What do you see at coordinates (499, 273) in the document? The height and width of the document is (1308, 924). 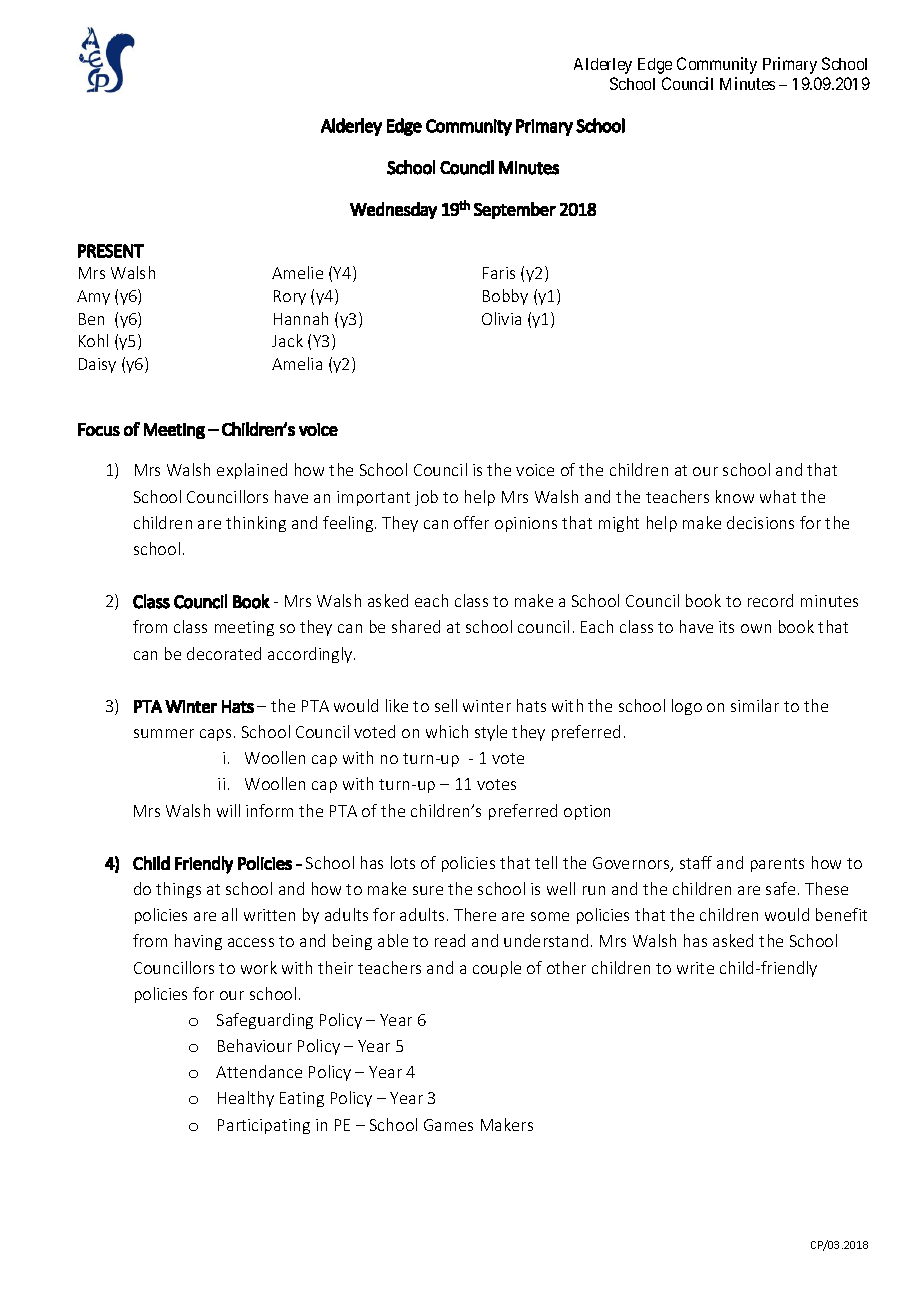 I see `Faris` at bounding box center [499, 273].
